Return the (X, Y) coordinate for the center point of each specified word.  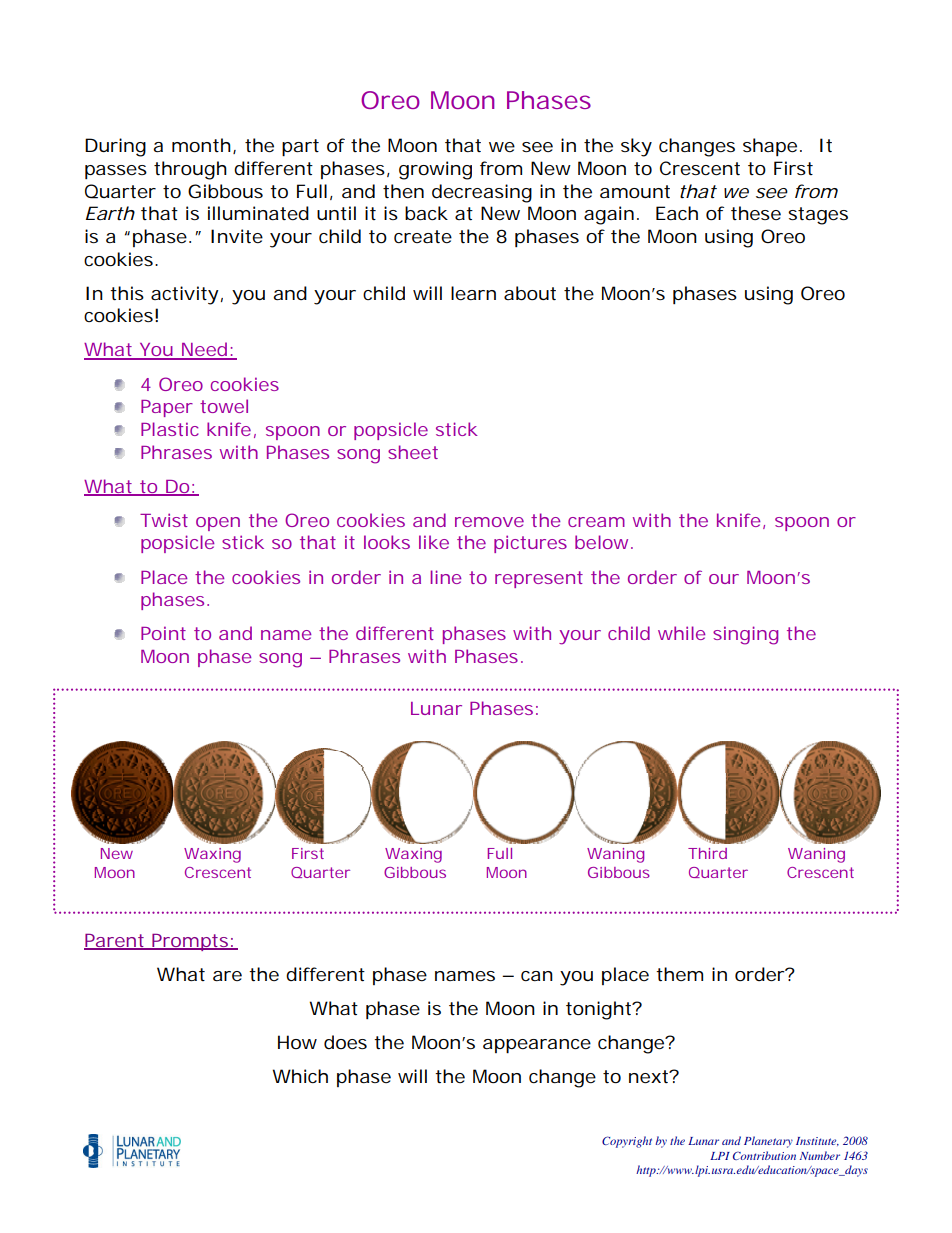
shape (770, 147)
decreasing (482, 193)
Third (707, 853)
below (603, 542)
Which (300, 1076)
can (537, 976)
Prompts (190, 942)
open (218, 524)
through (190, 170)
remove (489, 522)
